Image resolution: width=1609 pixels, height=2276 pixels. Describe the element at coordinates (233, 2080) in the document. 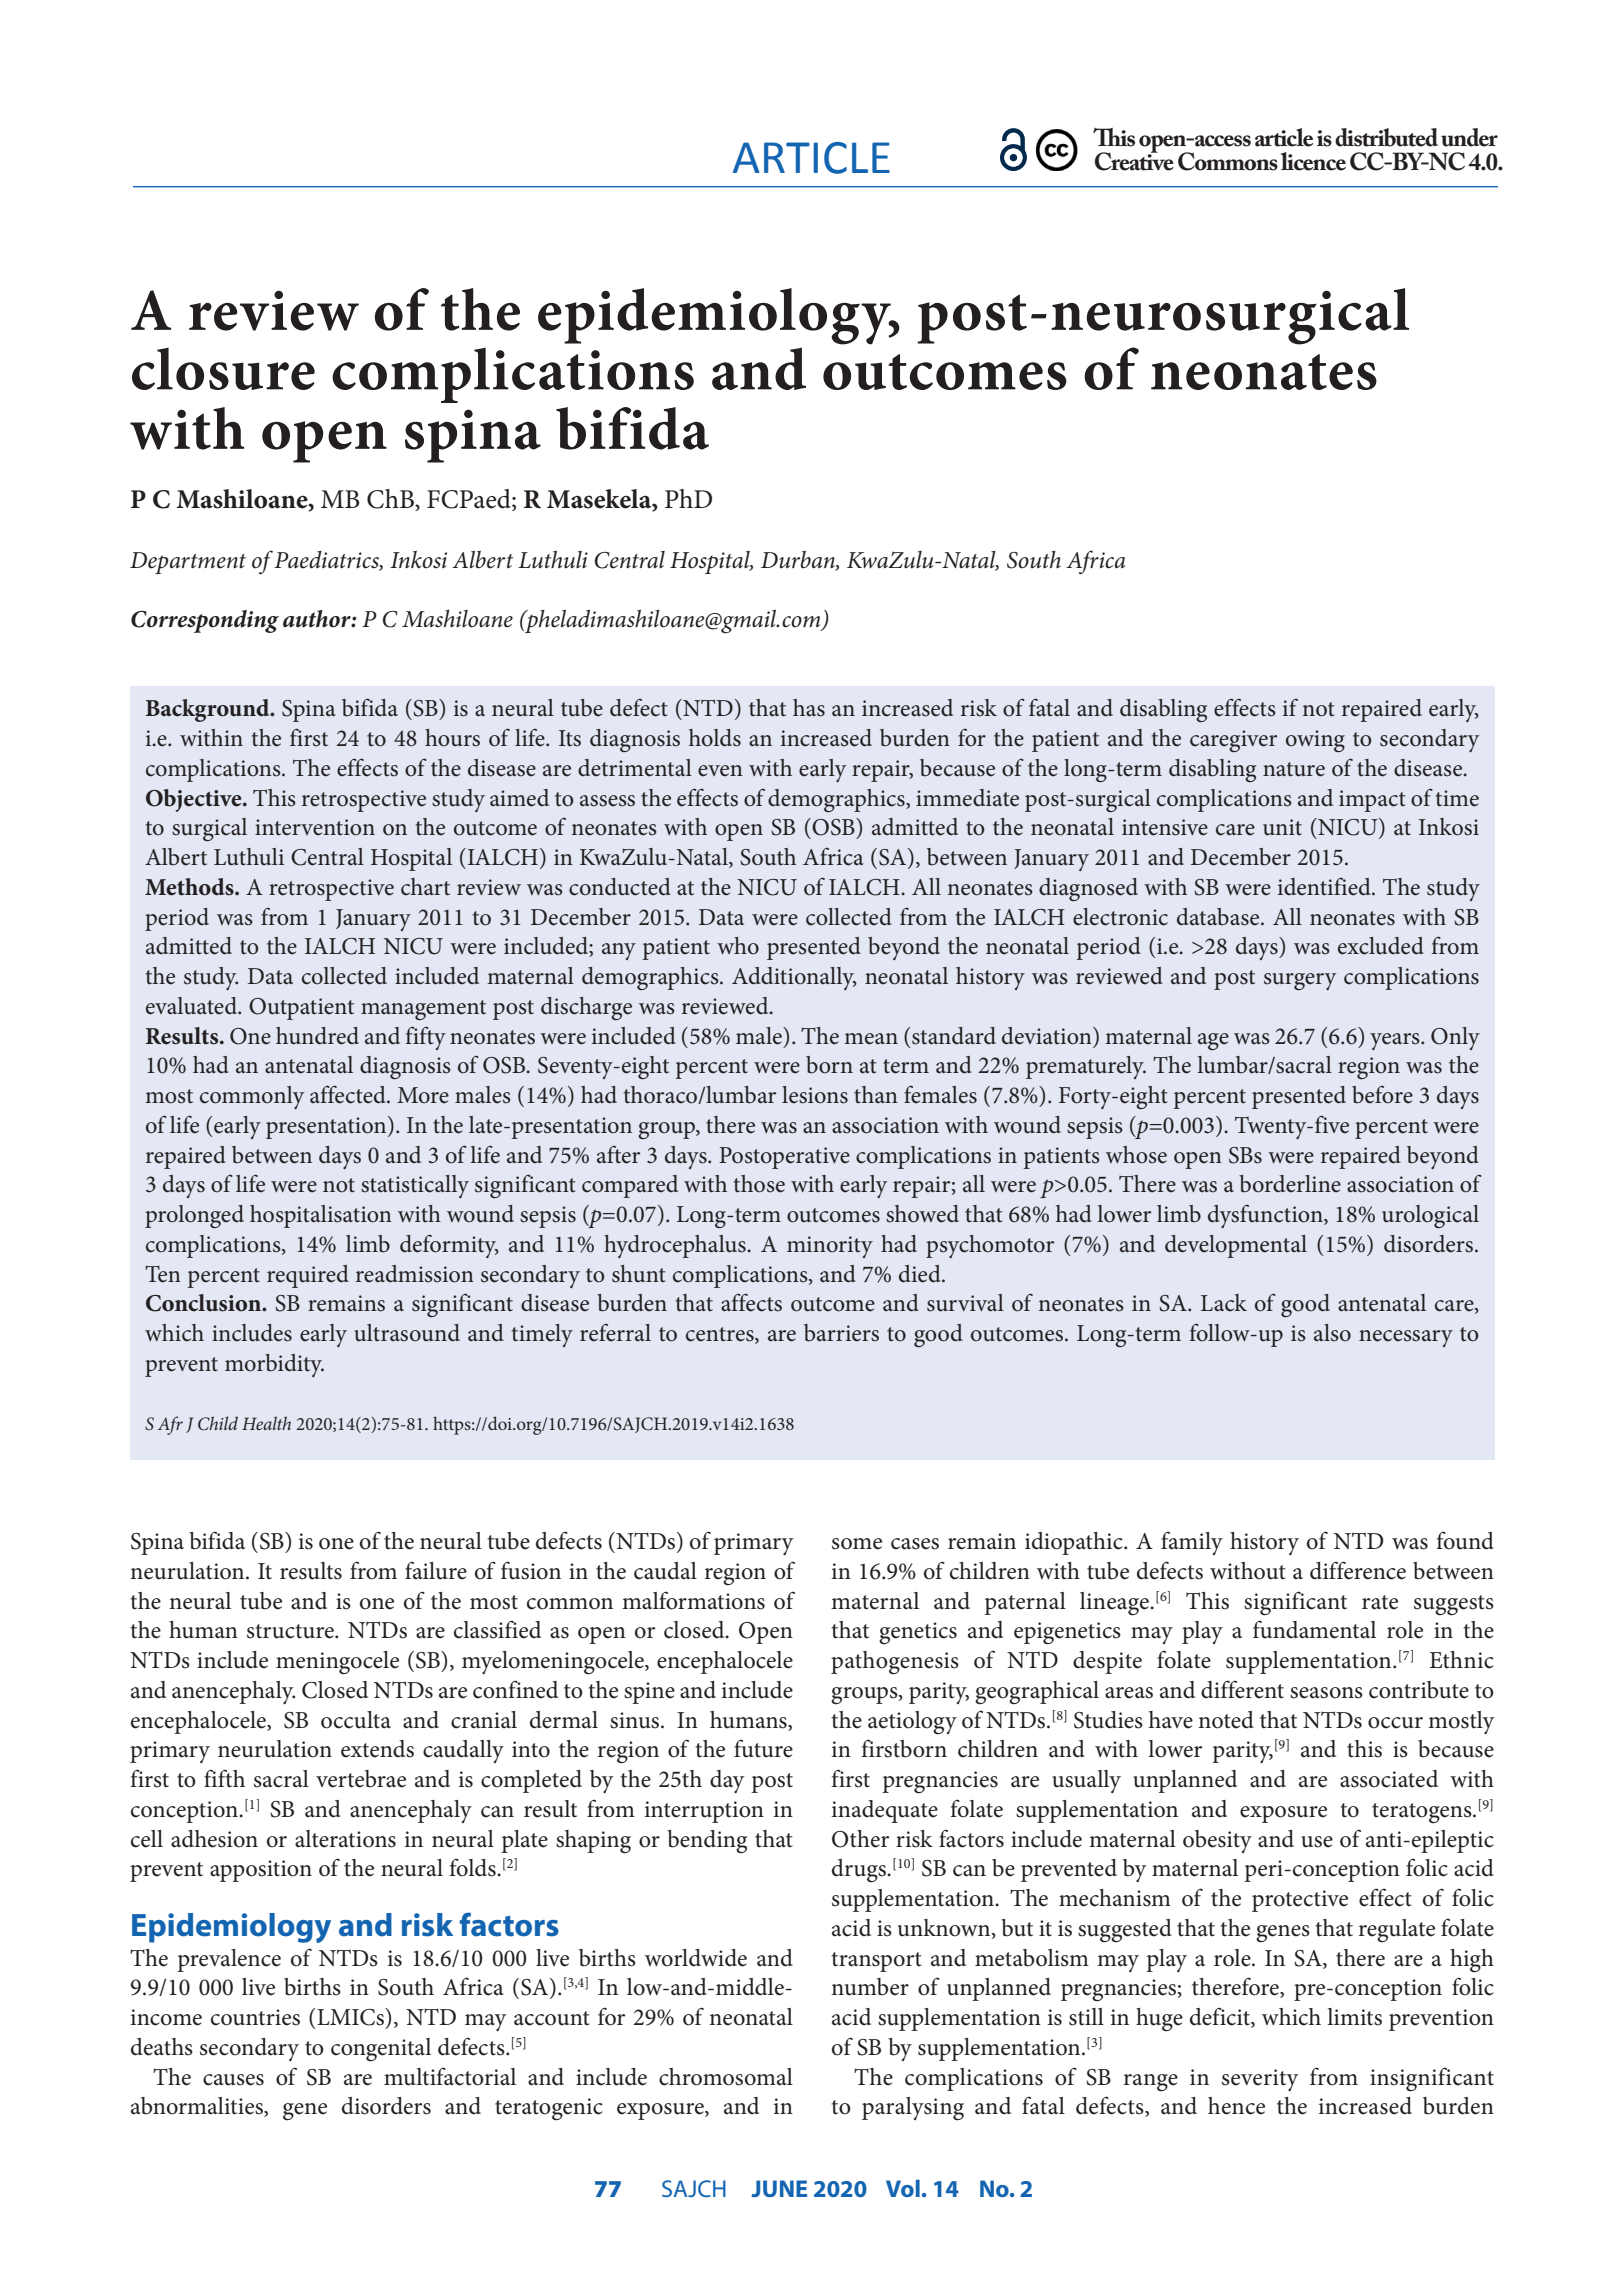

I see `causes` at that location.
